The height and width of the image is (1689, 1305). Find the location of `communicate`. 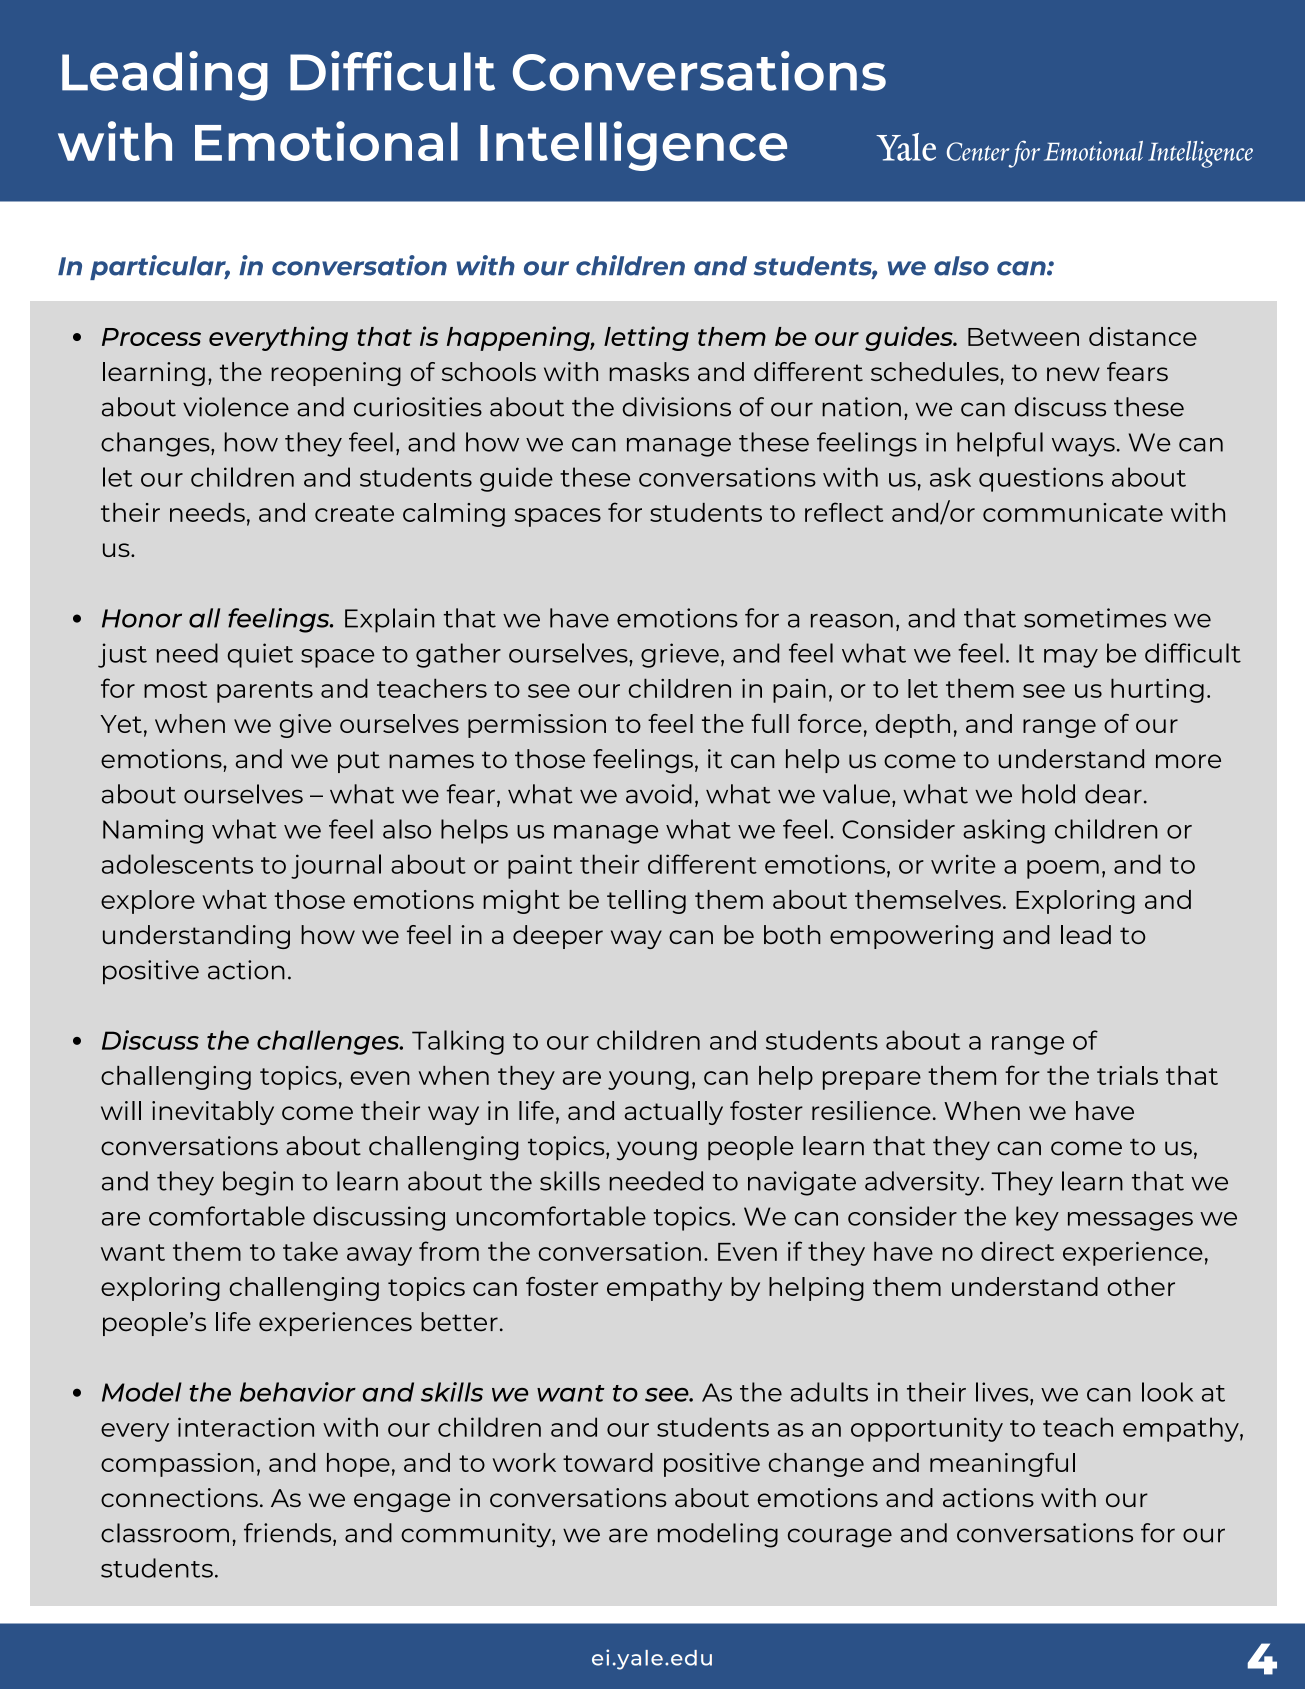

communicate is located at coordinates (1073, 512).
